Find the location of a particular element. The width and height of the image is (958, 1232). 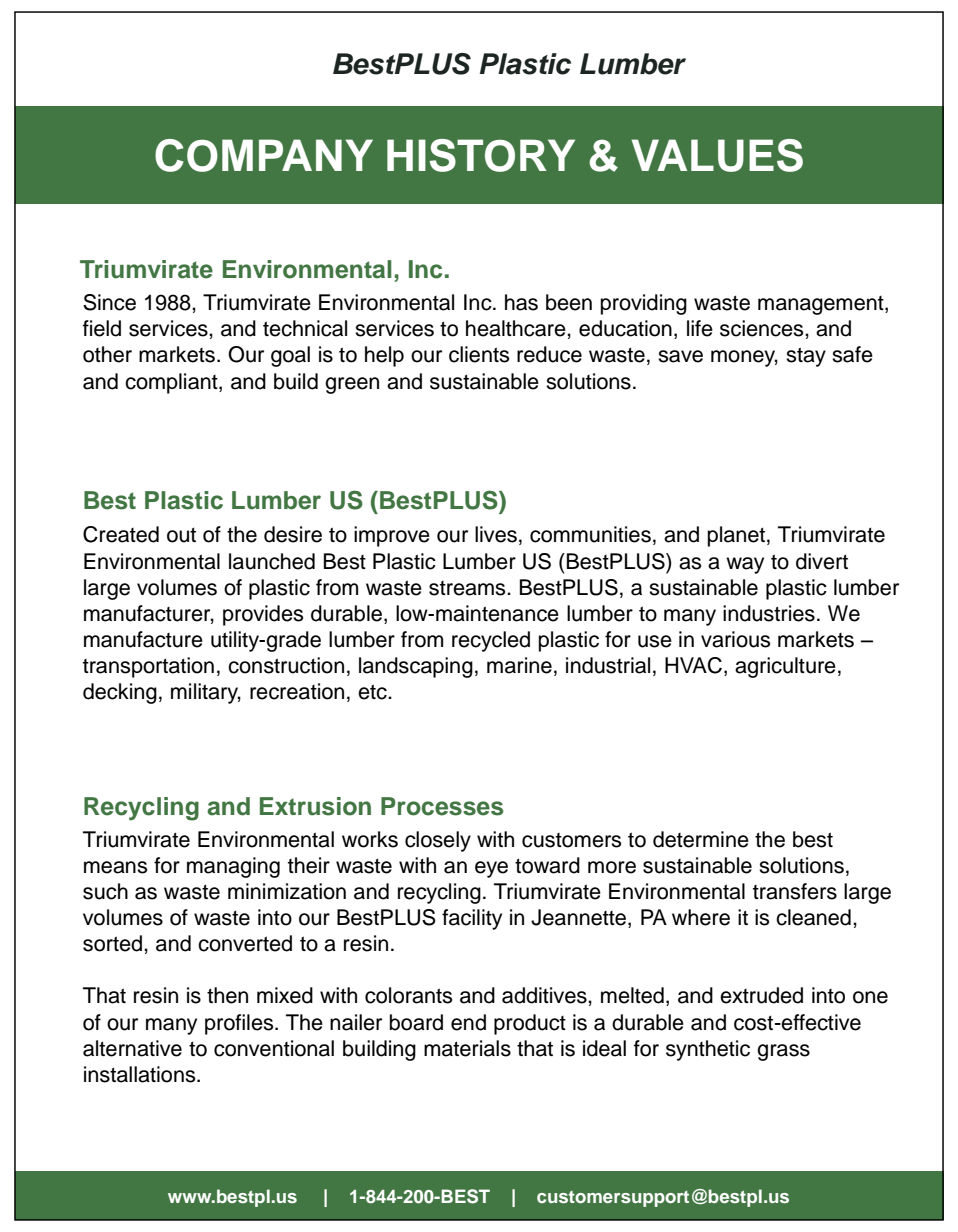

alternative is located at coordinates (132, 1048).
